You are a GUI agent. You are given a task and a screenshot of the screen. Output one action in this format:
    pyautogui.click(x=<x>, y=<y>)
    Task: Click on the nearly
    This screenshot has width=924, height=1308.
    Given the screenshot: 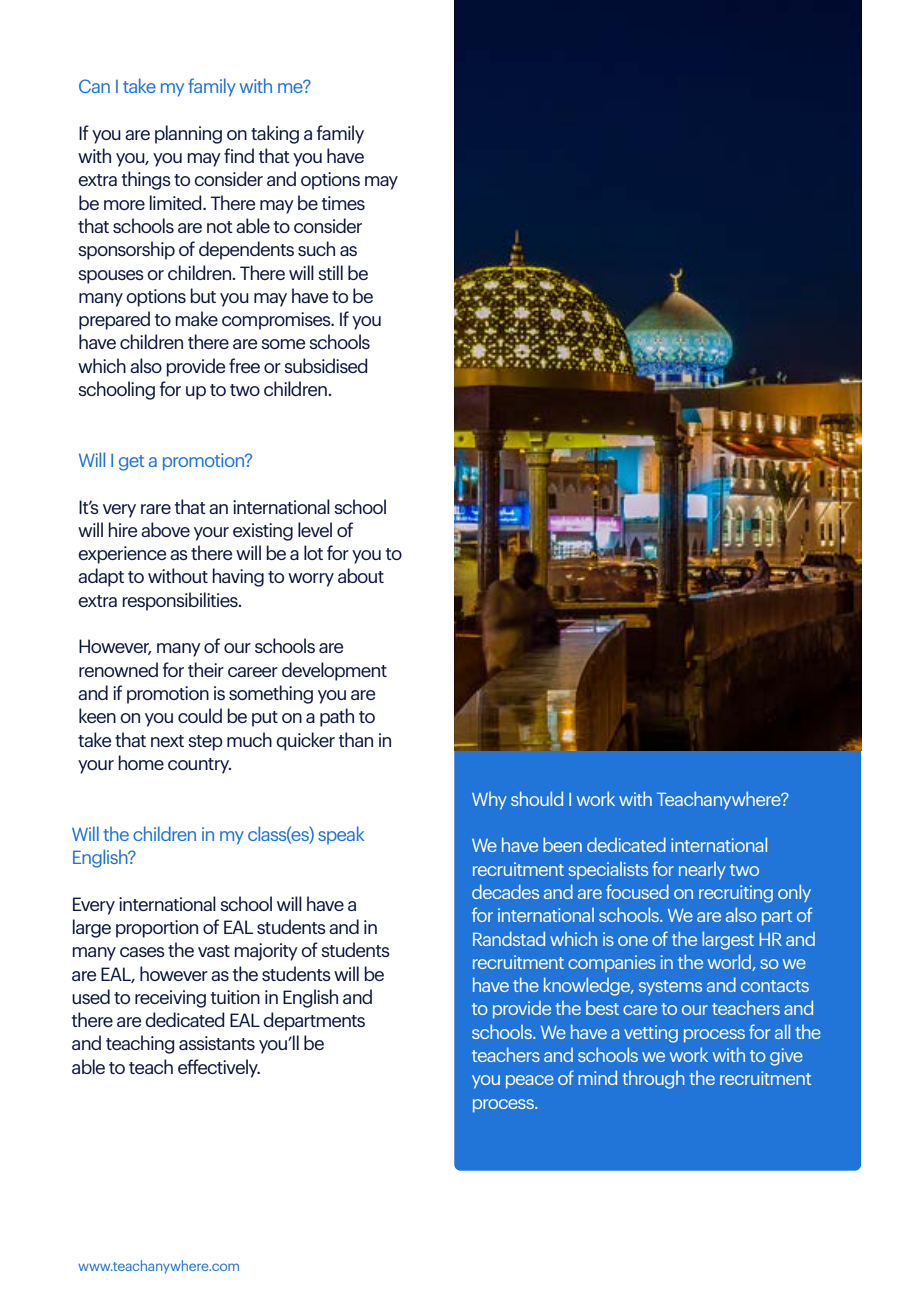 What is the action you would take?
    pyautogui.click(x=702, y=871)
